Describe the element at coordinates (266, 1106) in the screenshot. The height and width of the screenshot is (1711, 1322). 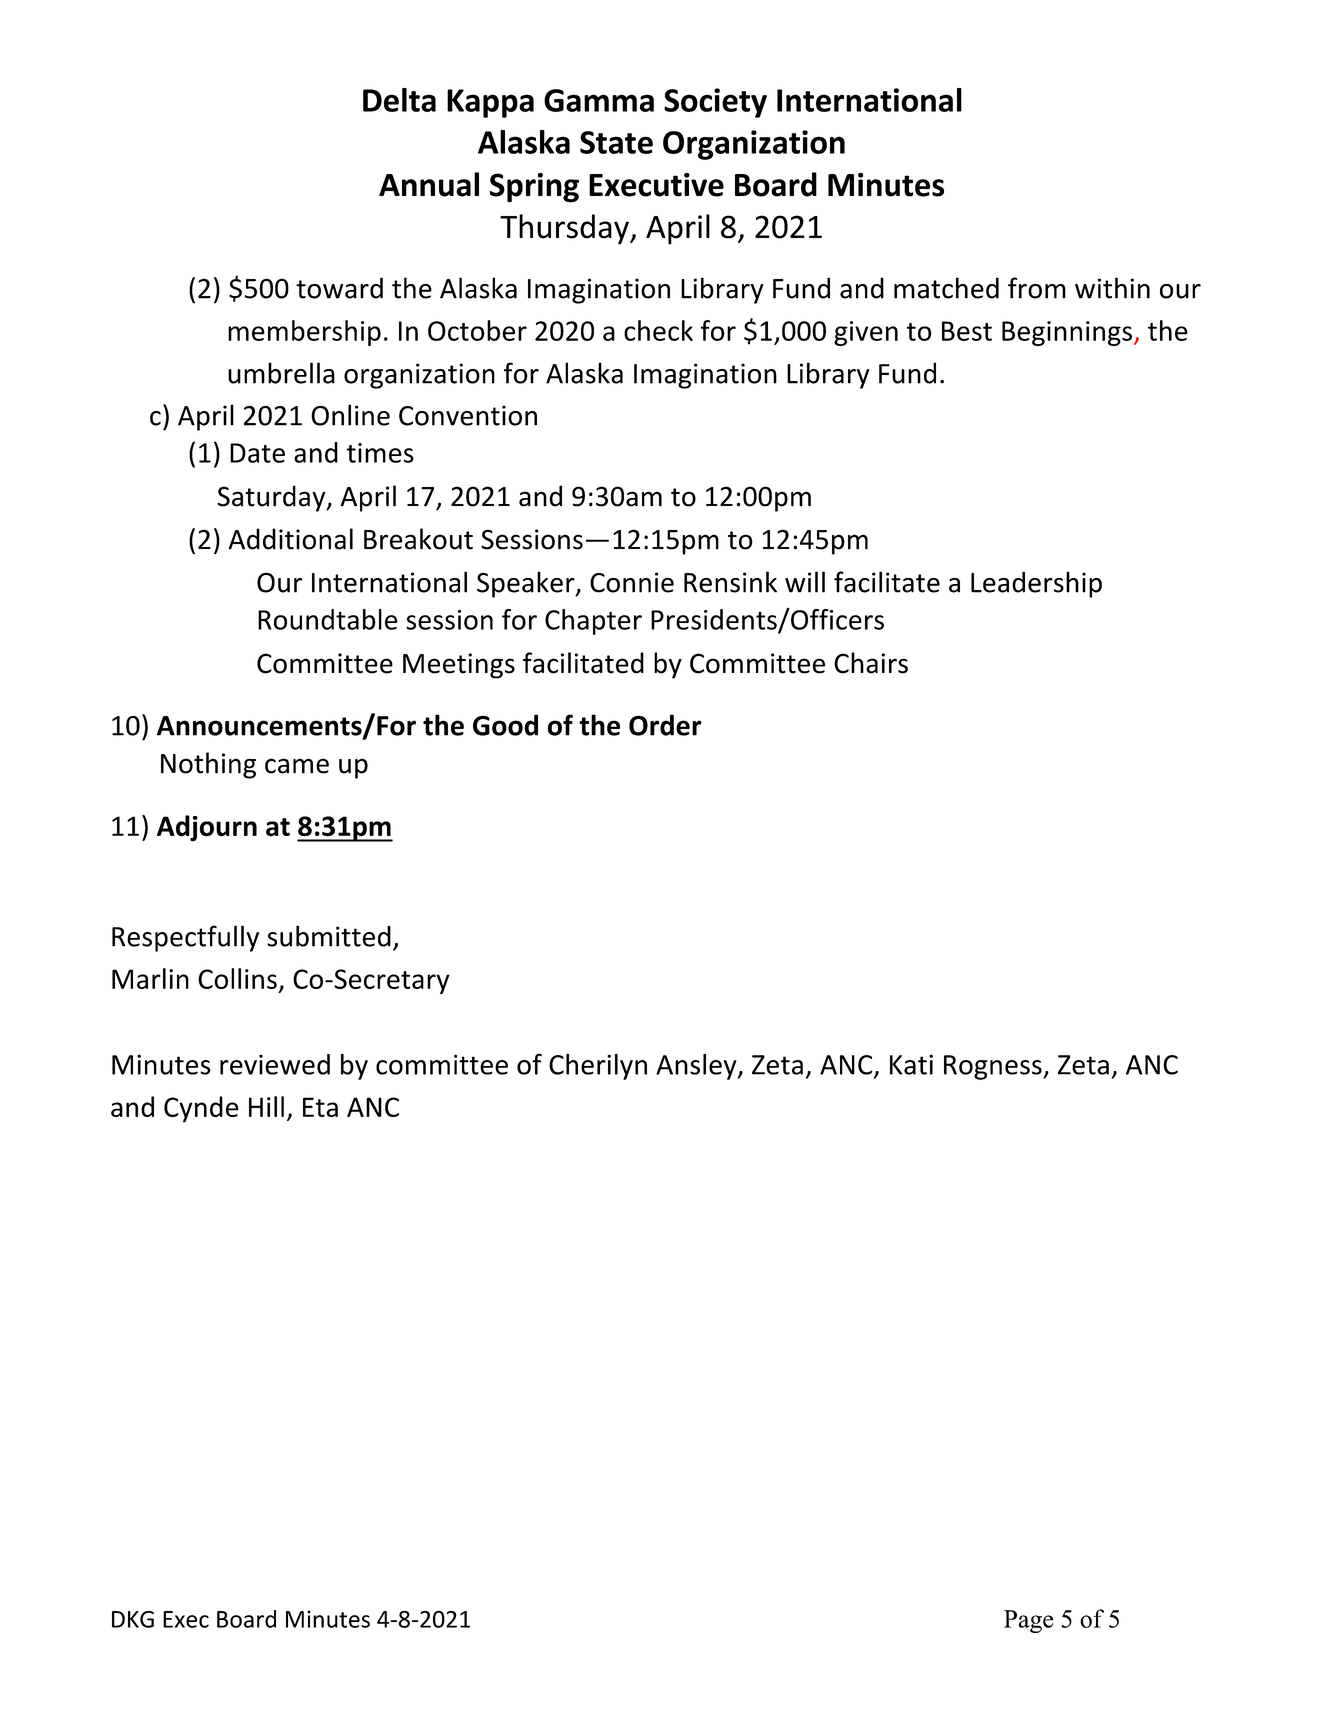
I see `Hill` at that location.
